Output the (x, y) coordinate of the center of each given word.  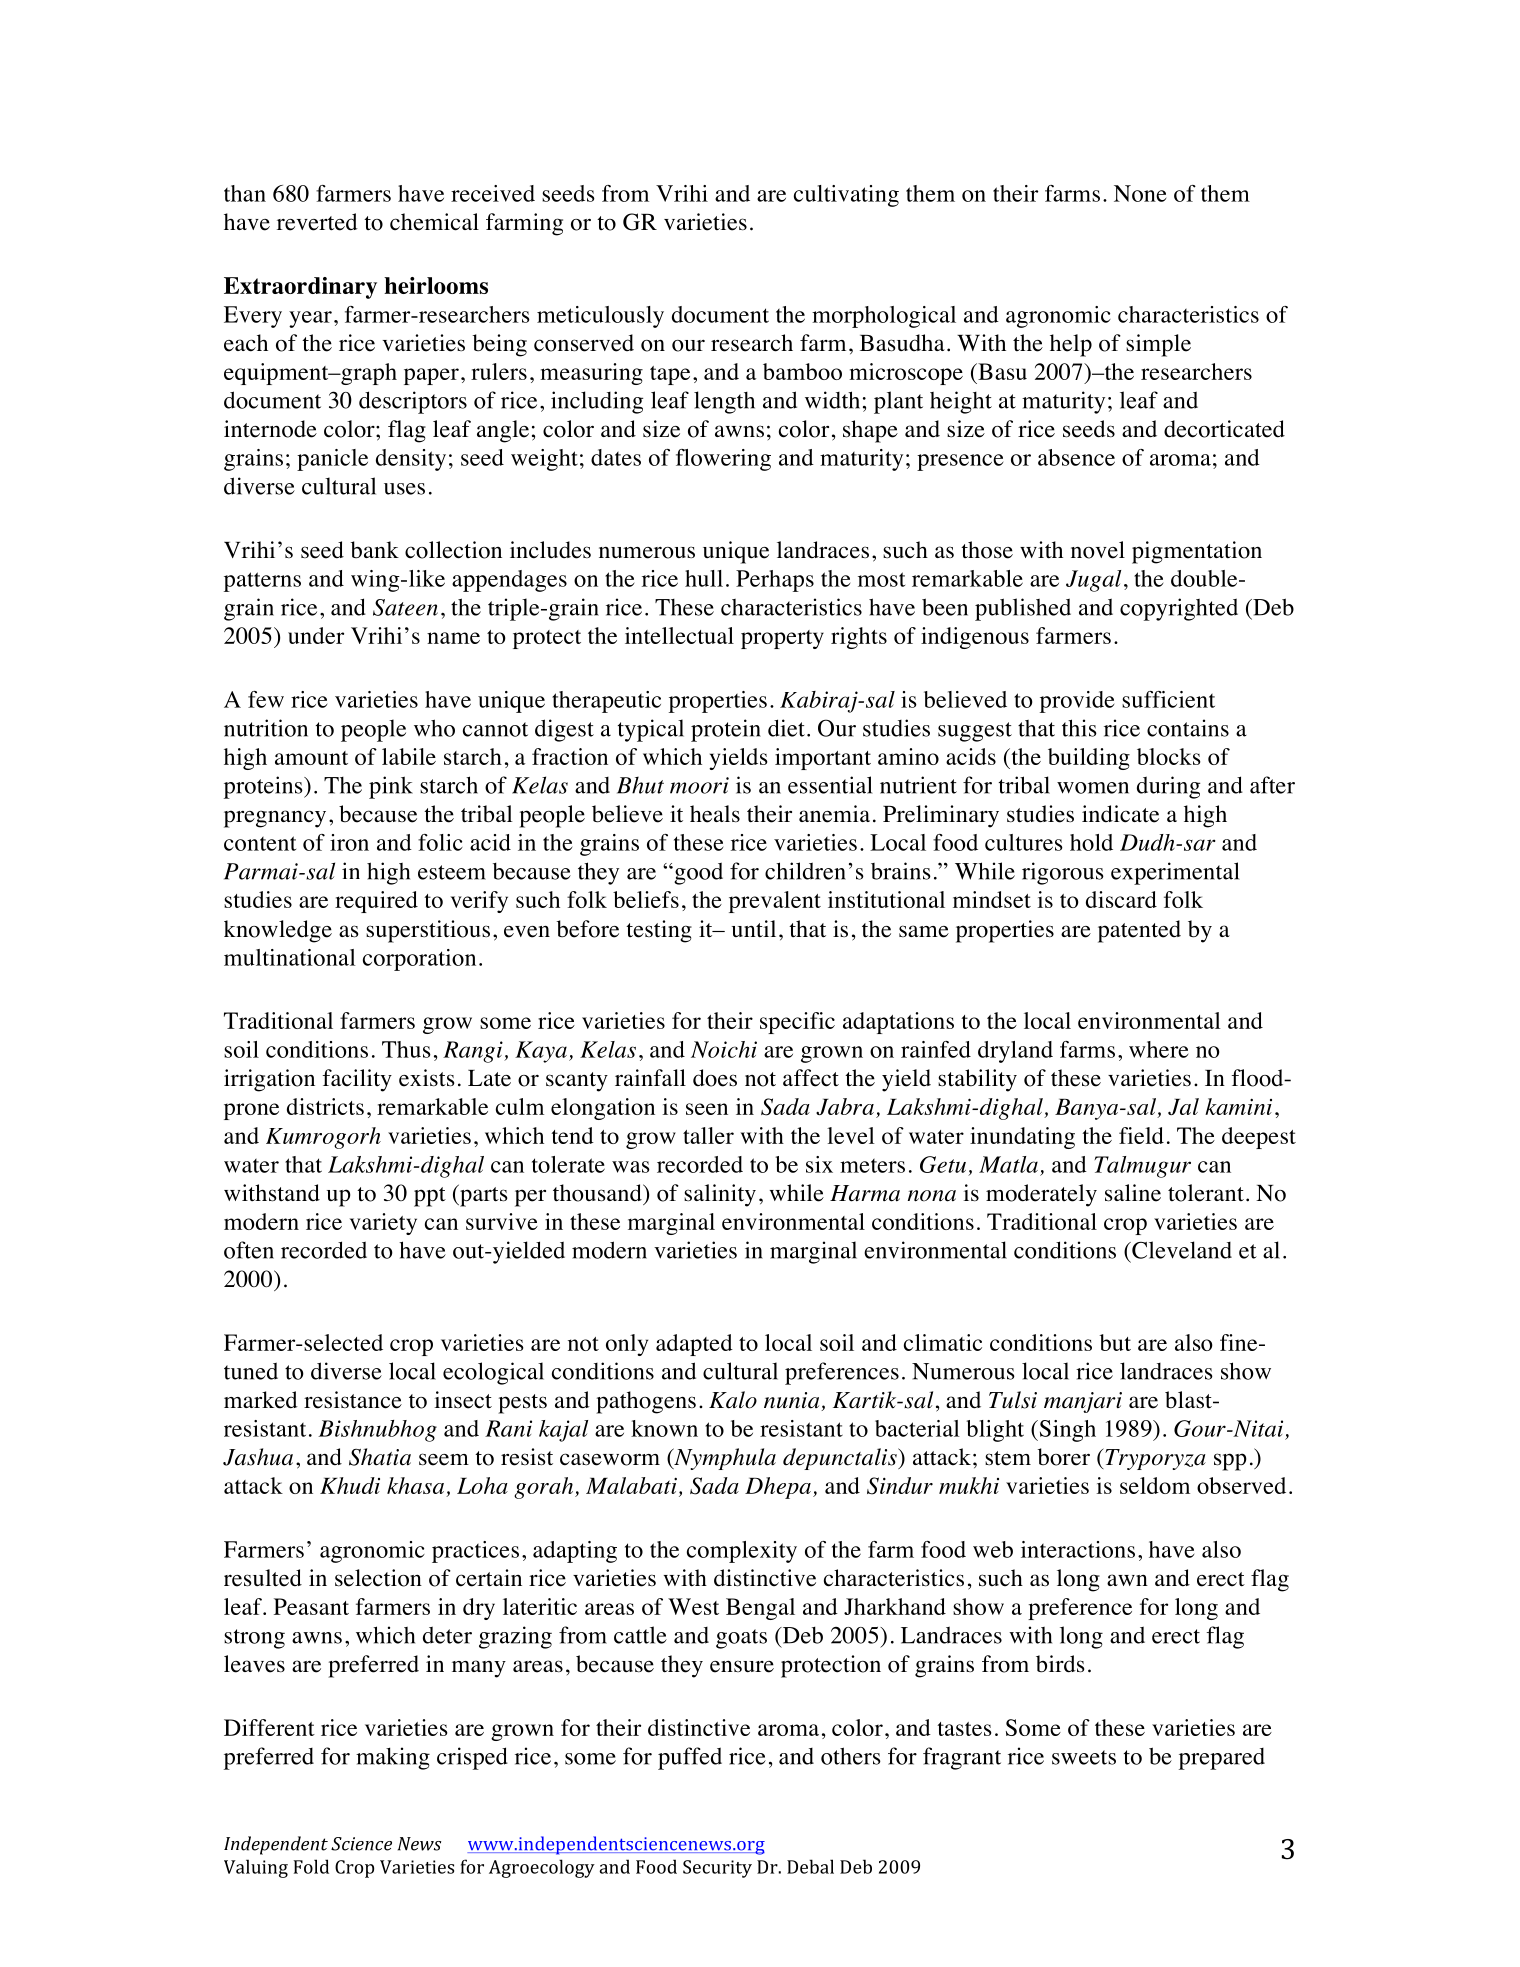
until (754, 928)
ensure (742, 1666)
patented (1139, 931)
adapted (694, 1345)
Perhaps (775, 581)
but (1115, 1342)
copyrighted (1179, 609)
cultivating (846, 196)
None (1140, 193)
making (393, 1758)
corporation (419, 960)
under (316, 635)
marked (261, 1400)
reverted (317, 222)
